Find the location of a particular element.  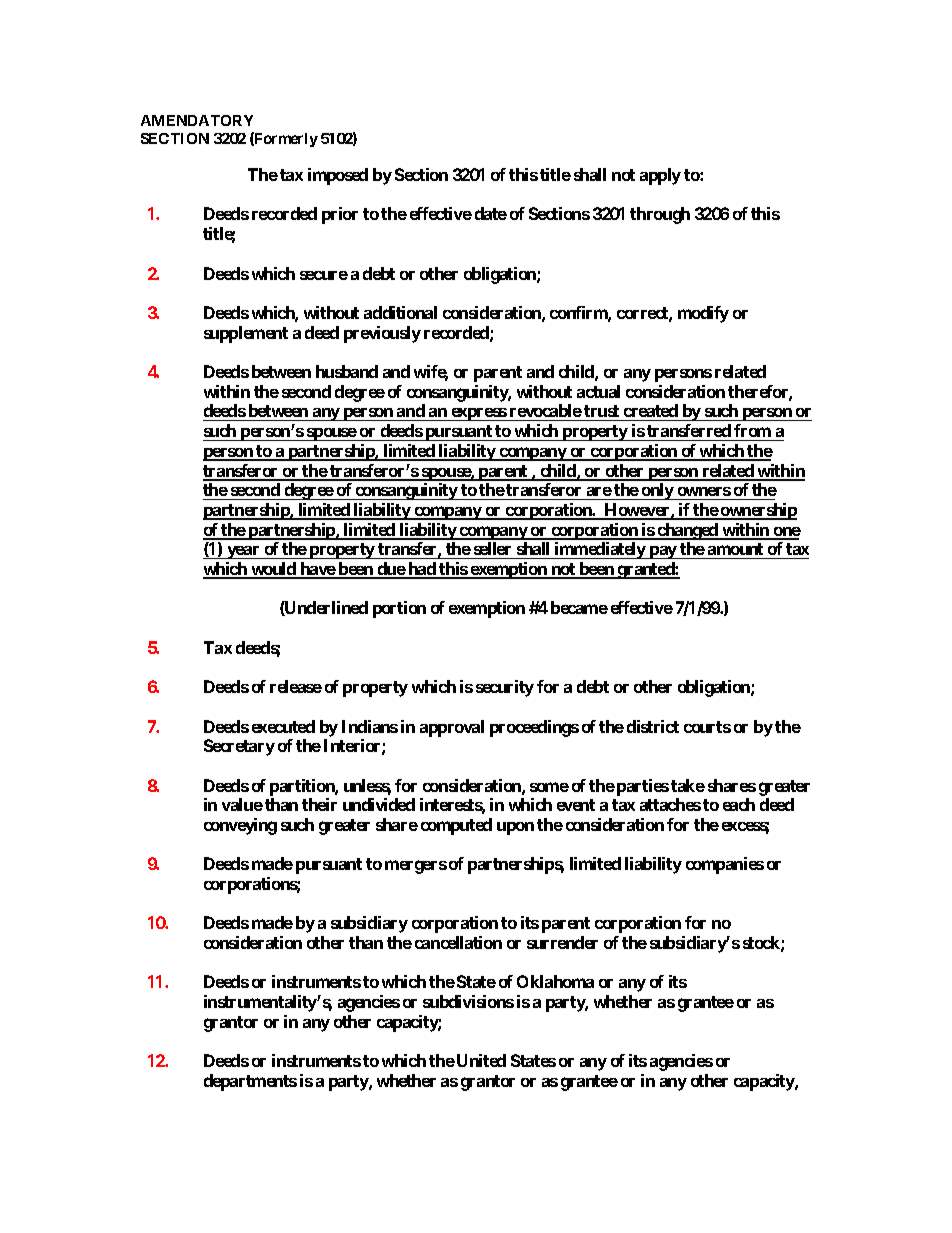

through is located at coordinates (660, 215).
